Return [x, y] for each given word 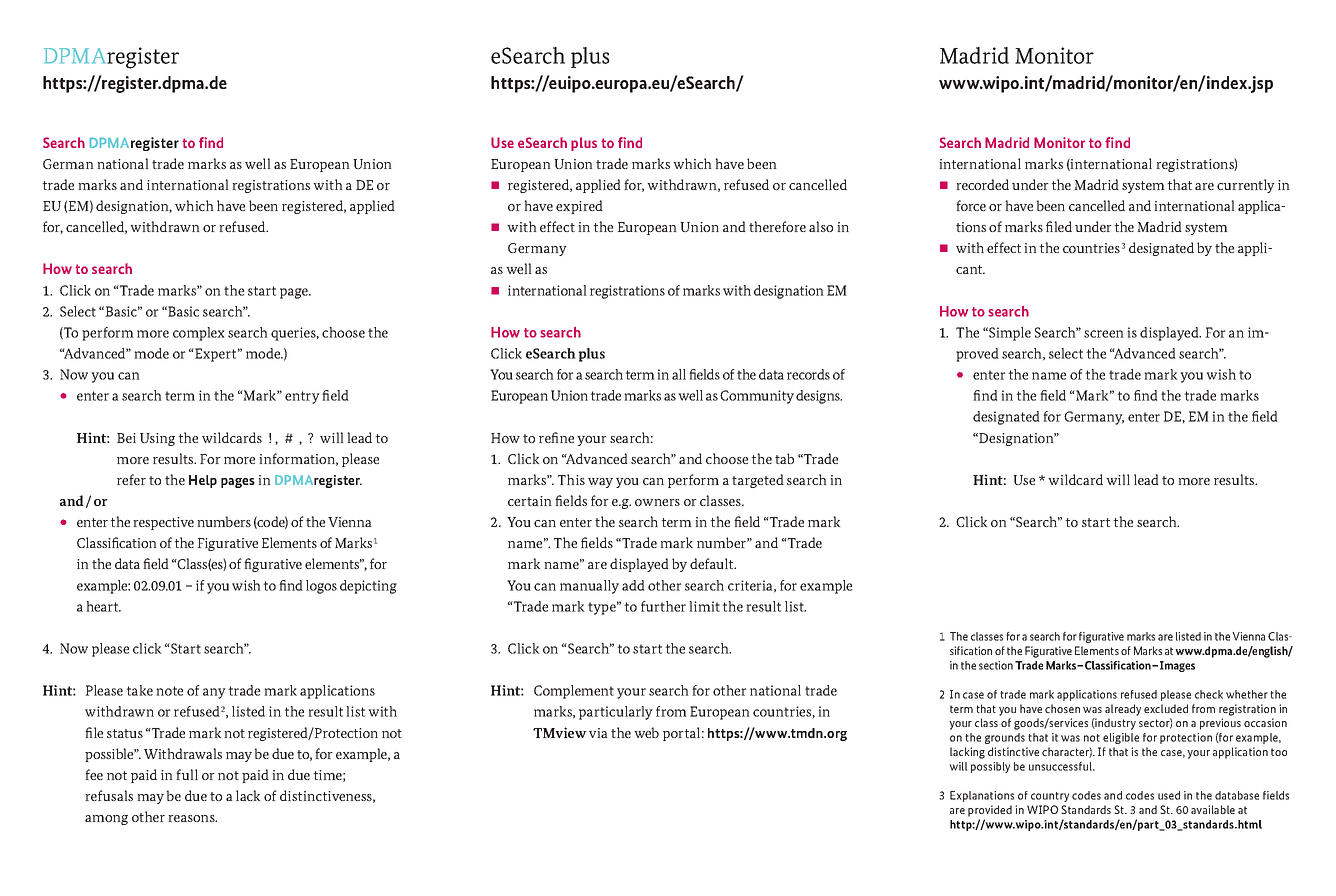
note [169, 691]
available [1213, 809]
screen [1104, 334]
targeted [758, 481]
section [996, 665]
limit [704, 606]
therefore [777, 226]
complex [199, 334]
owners [657, 502]
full [187, 774]
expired [579, 207]
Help [203, 481]
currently [1246, 186]
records [808, 374]
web [646, 732]
